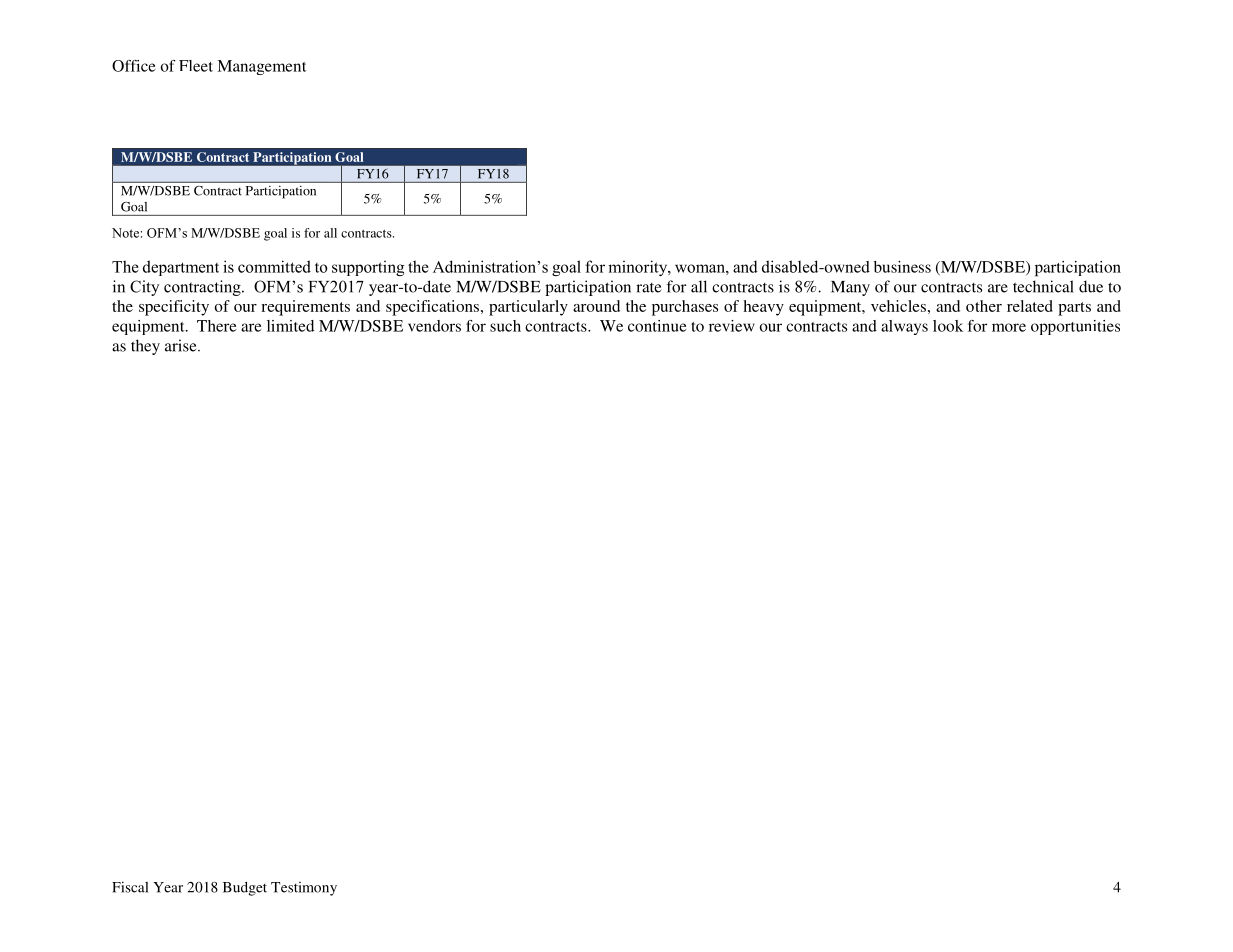  Describe the element at coordinates (196, 66) in the screenshot. I see `Fleet` at that location.
